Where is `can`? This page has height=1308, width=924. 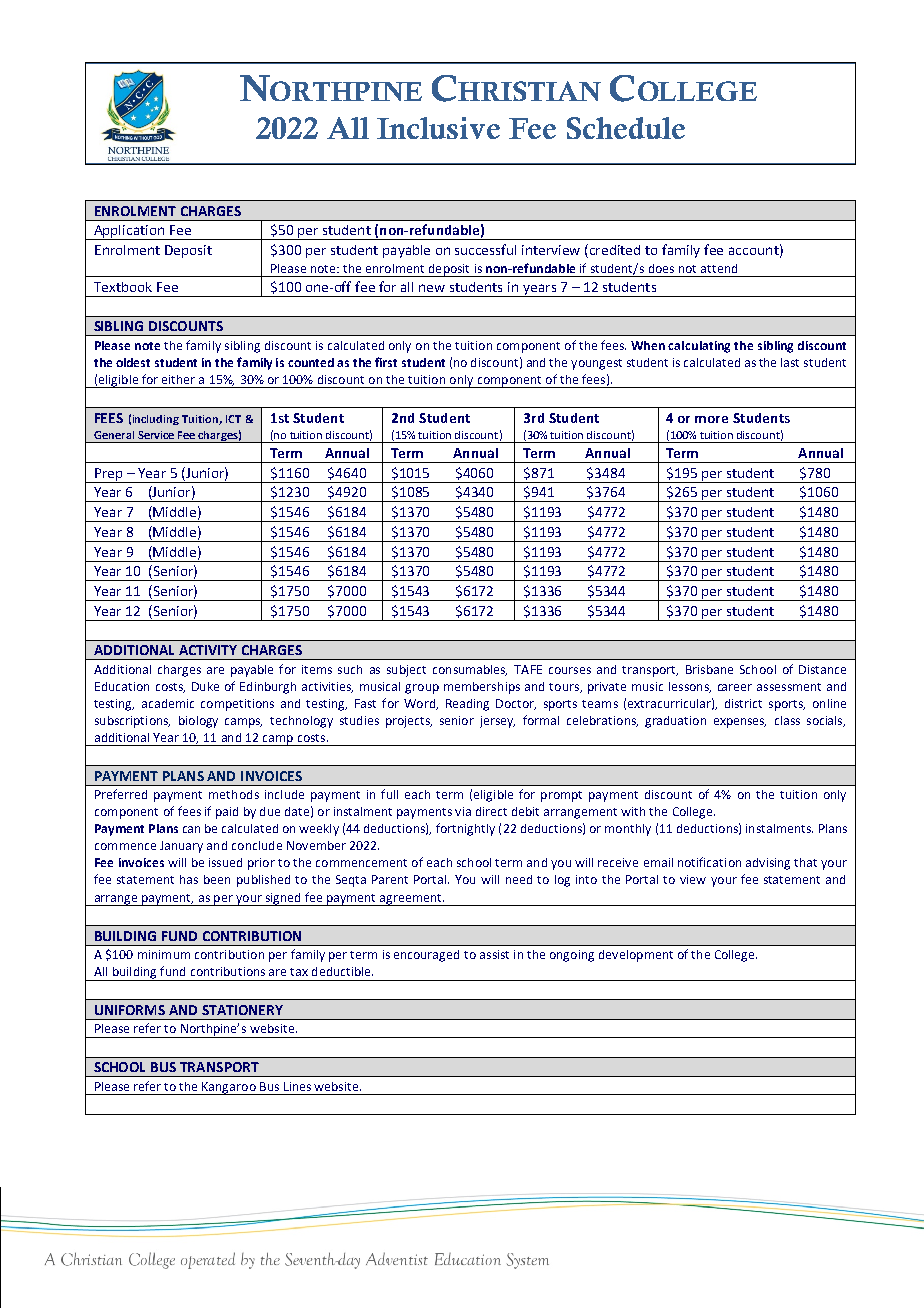 can is located at coordinates (191, 829).
